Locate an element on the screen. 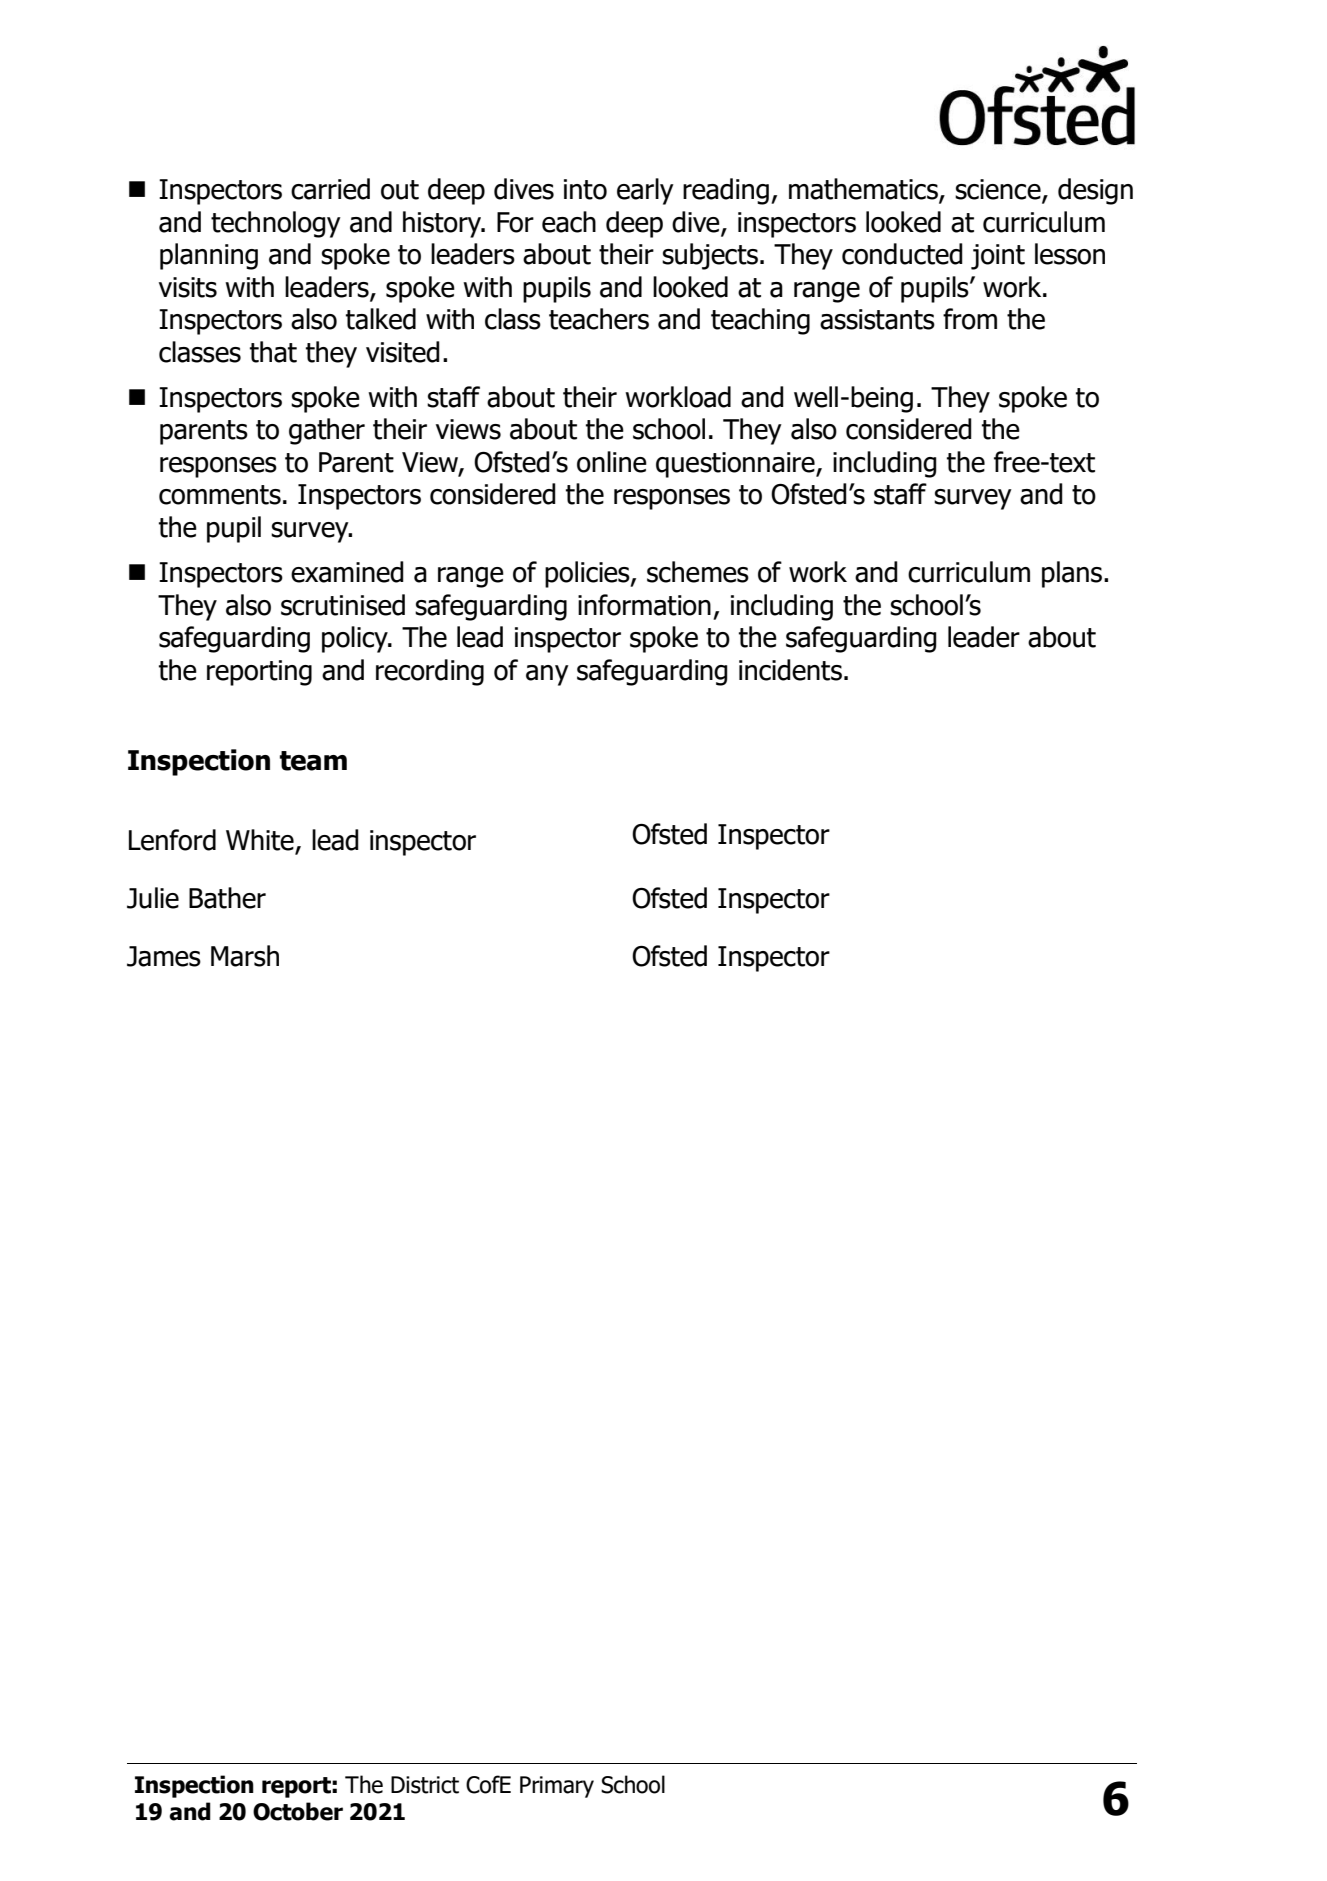  James is located at coordinates (164, 956).
